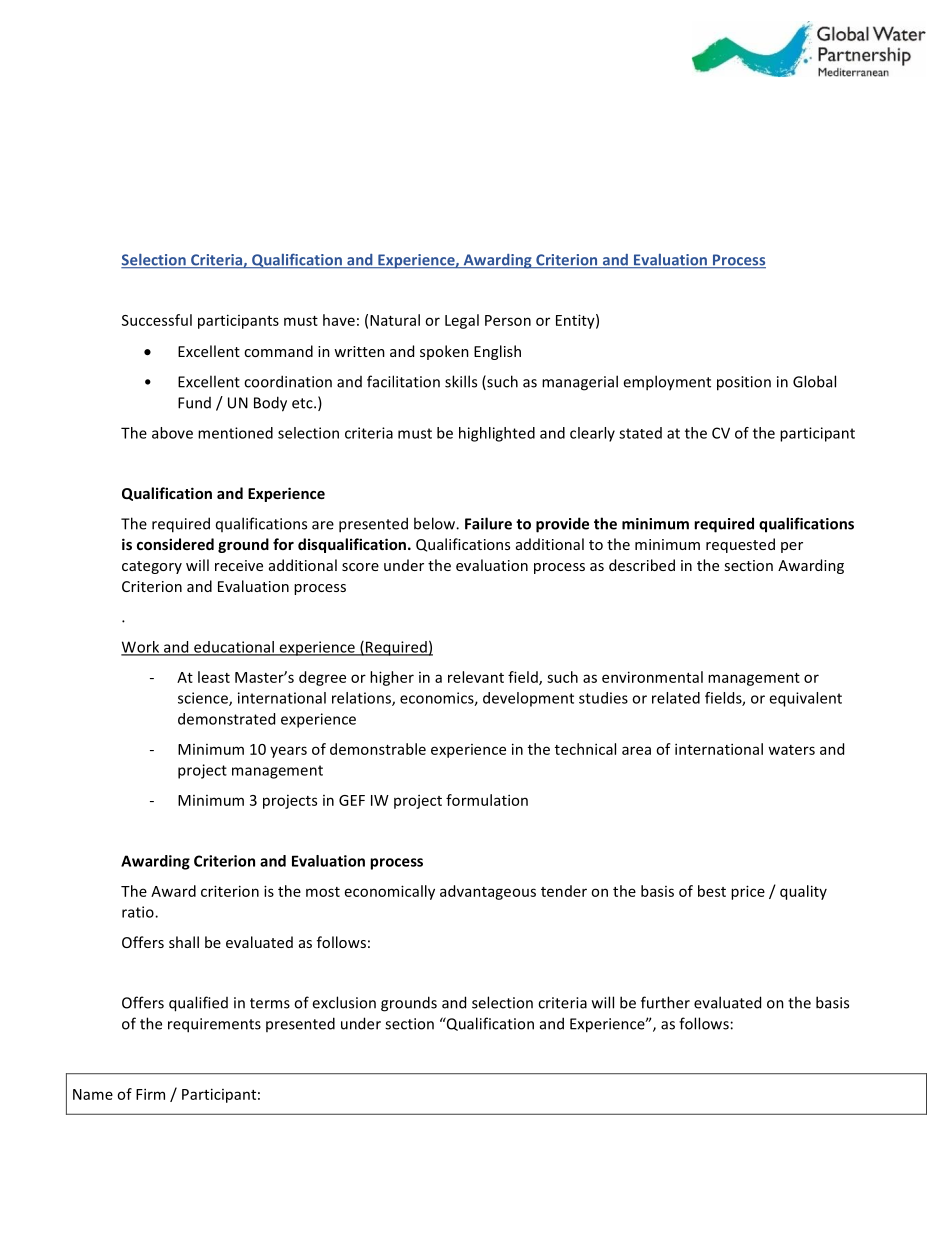  Describe the element at coordinates (744, 383) in the image. I see `position` at that location.
